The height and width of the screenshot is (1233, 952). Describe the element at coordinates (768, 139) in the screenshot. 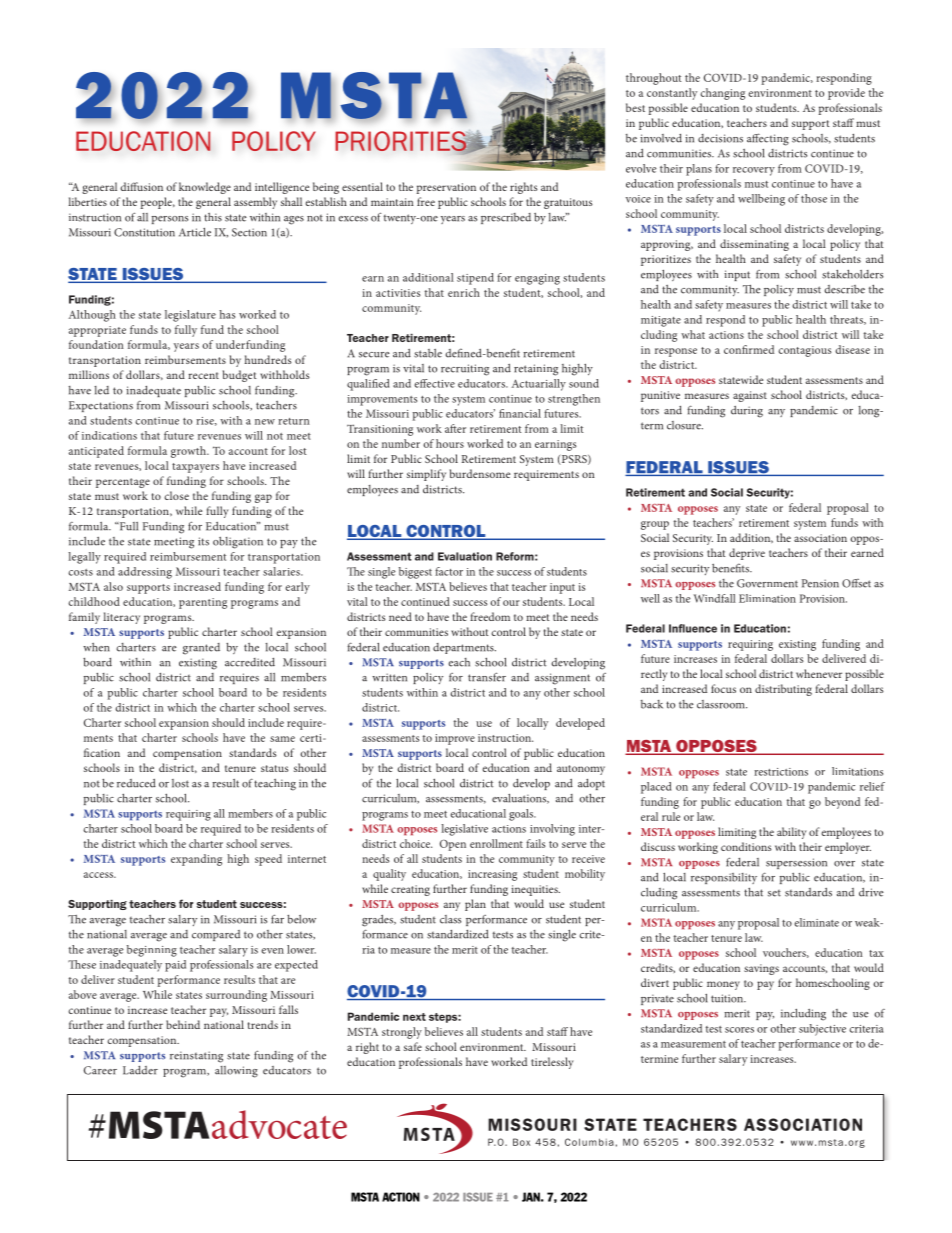

I see `affecting` at that location.
